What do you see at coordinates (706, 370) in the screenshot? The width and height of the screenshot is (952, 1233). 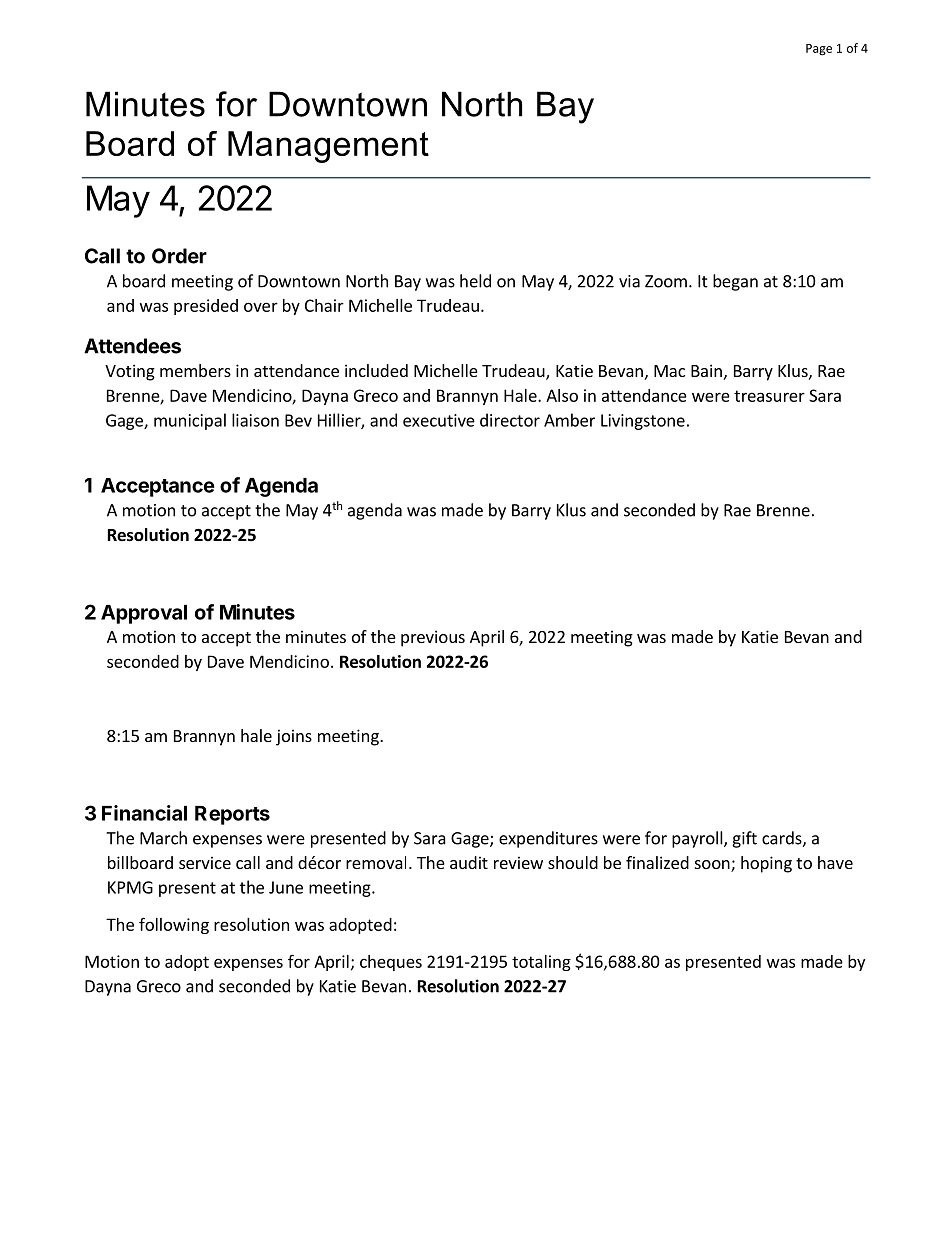 I see `Bain` at bounding box center [706, 370].
